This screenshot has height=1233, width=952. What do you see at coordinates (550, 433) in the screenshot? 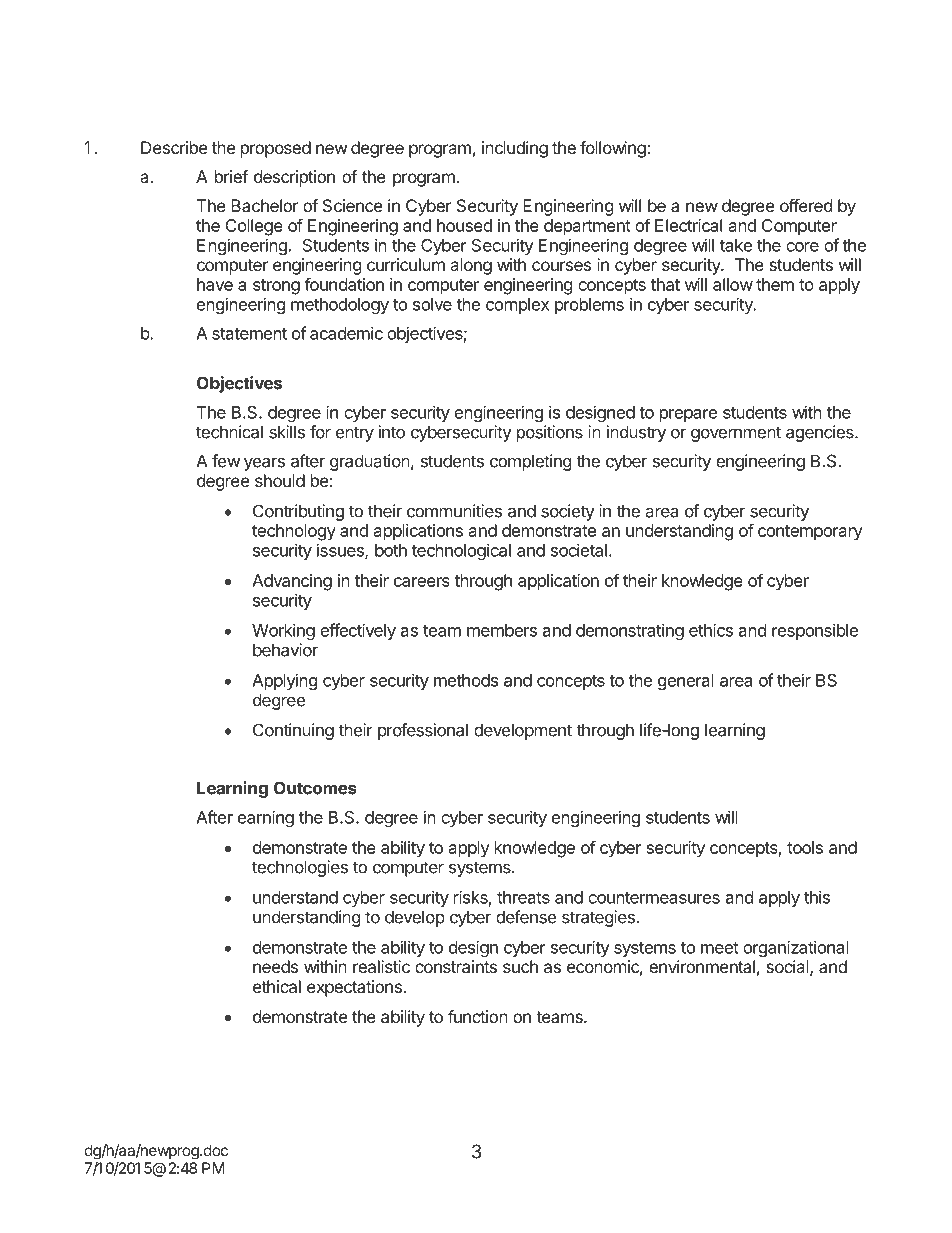
I see `positions` at bounding box center [550, 433].
